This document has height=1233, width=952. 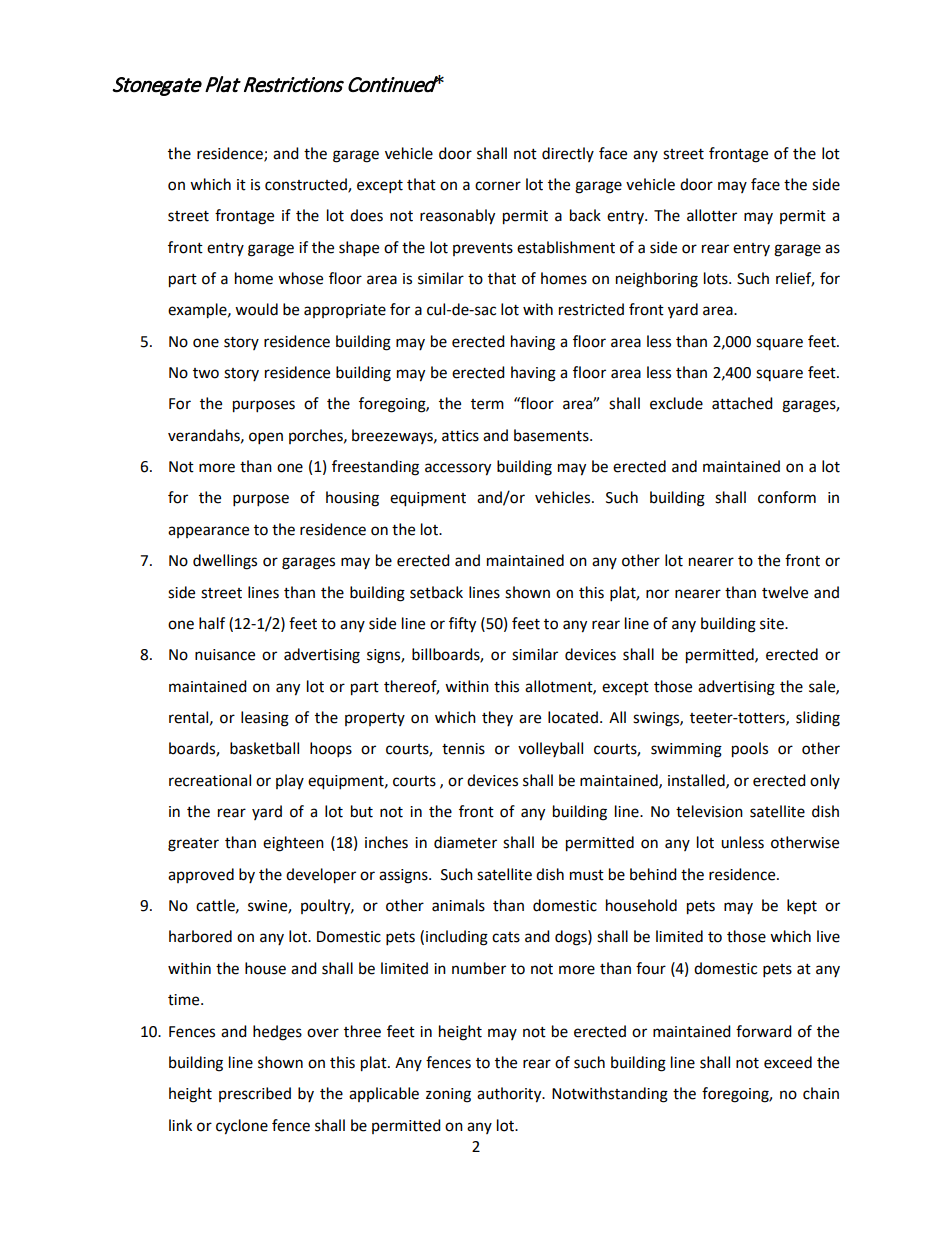 I want to click on pools, so click(x=750, y=750).
